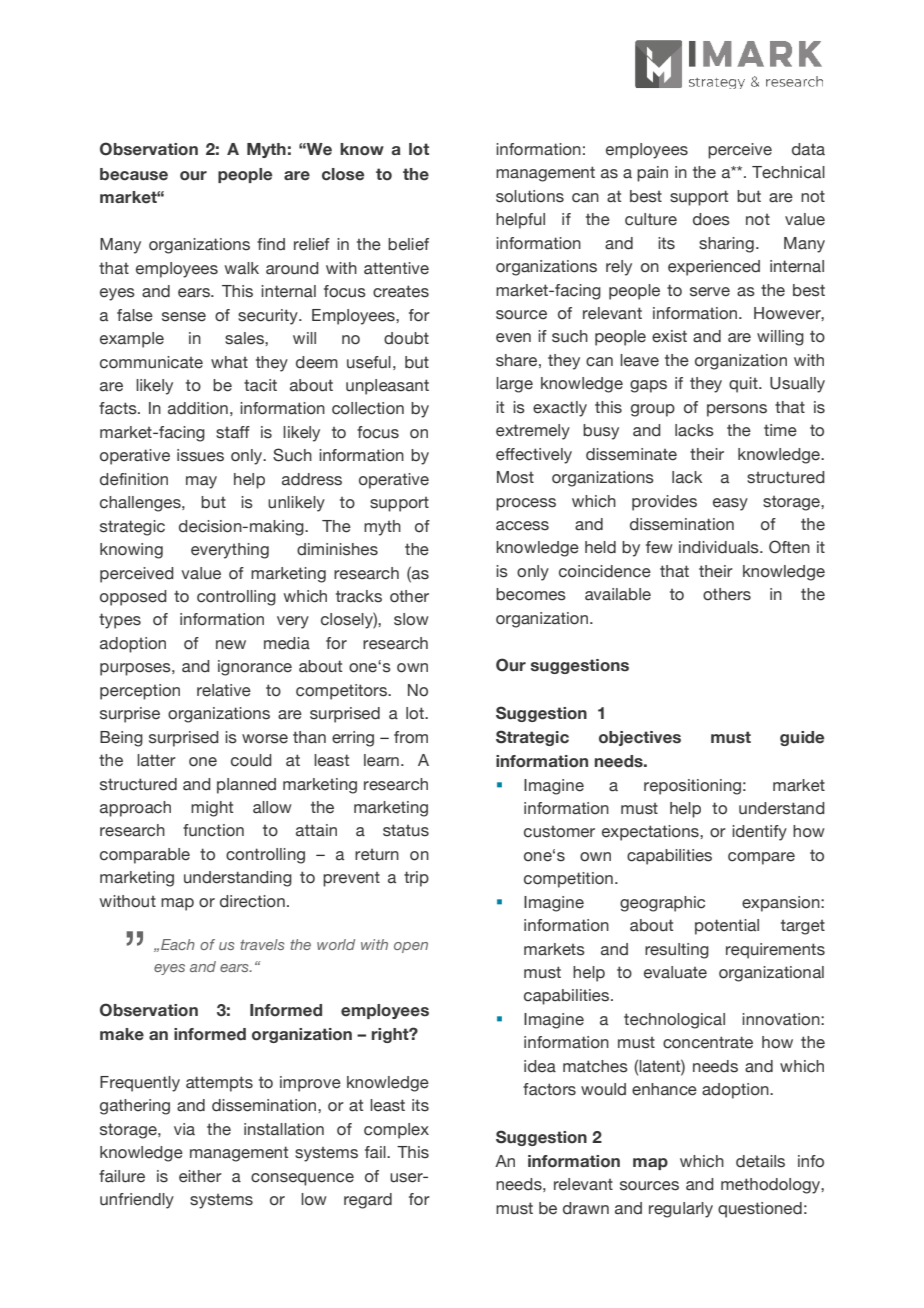 The image size is (924, 1308). Describe the element at coordinates (411, 947) in the document. I see `open` at that location.
